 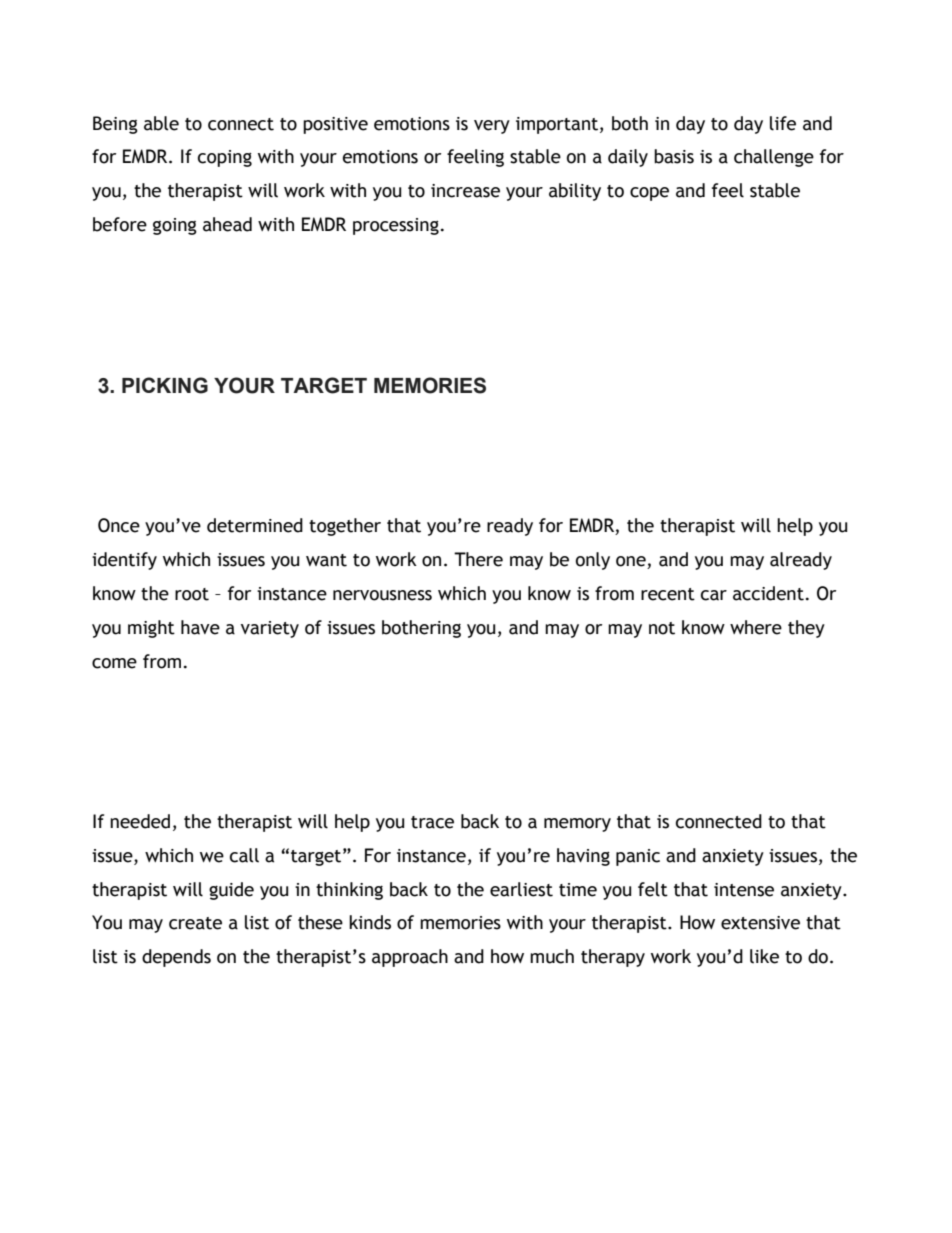 I want to click on very, so click(x=492, y=127).
